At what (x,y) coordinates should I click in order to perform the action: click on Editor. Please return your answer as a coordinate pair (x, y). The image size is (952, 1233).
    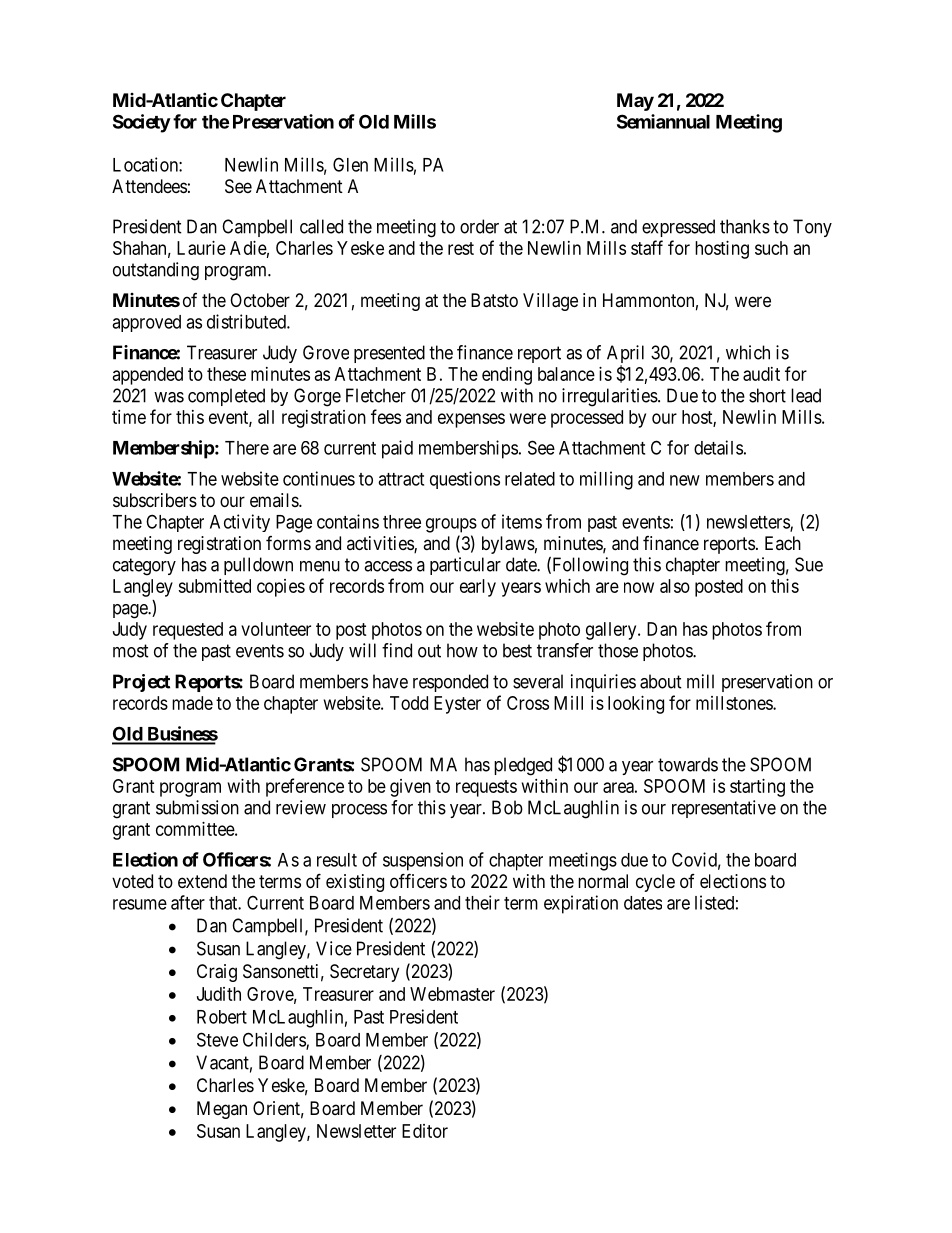
    Looking at the image, I should click on (425, 1131).
